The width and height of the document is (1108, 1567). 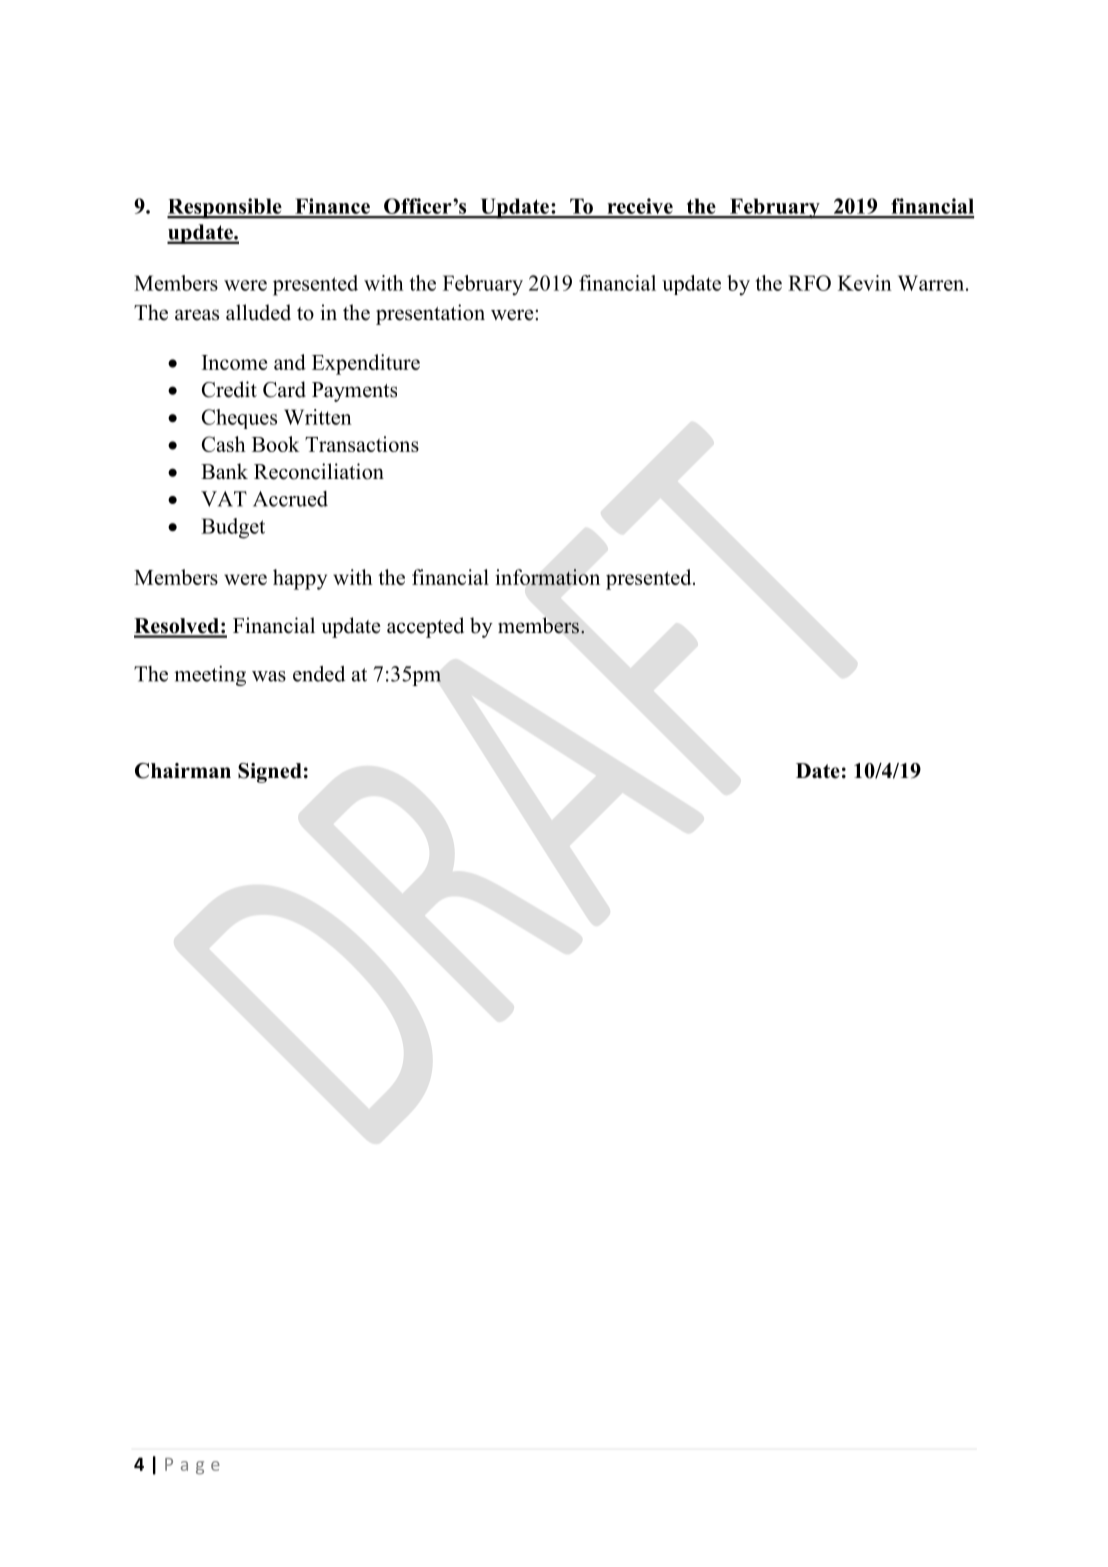 What do you see at coordinates (319, 674) in the document?
I see `ended` at bounding box center [319, 674].
